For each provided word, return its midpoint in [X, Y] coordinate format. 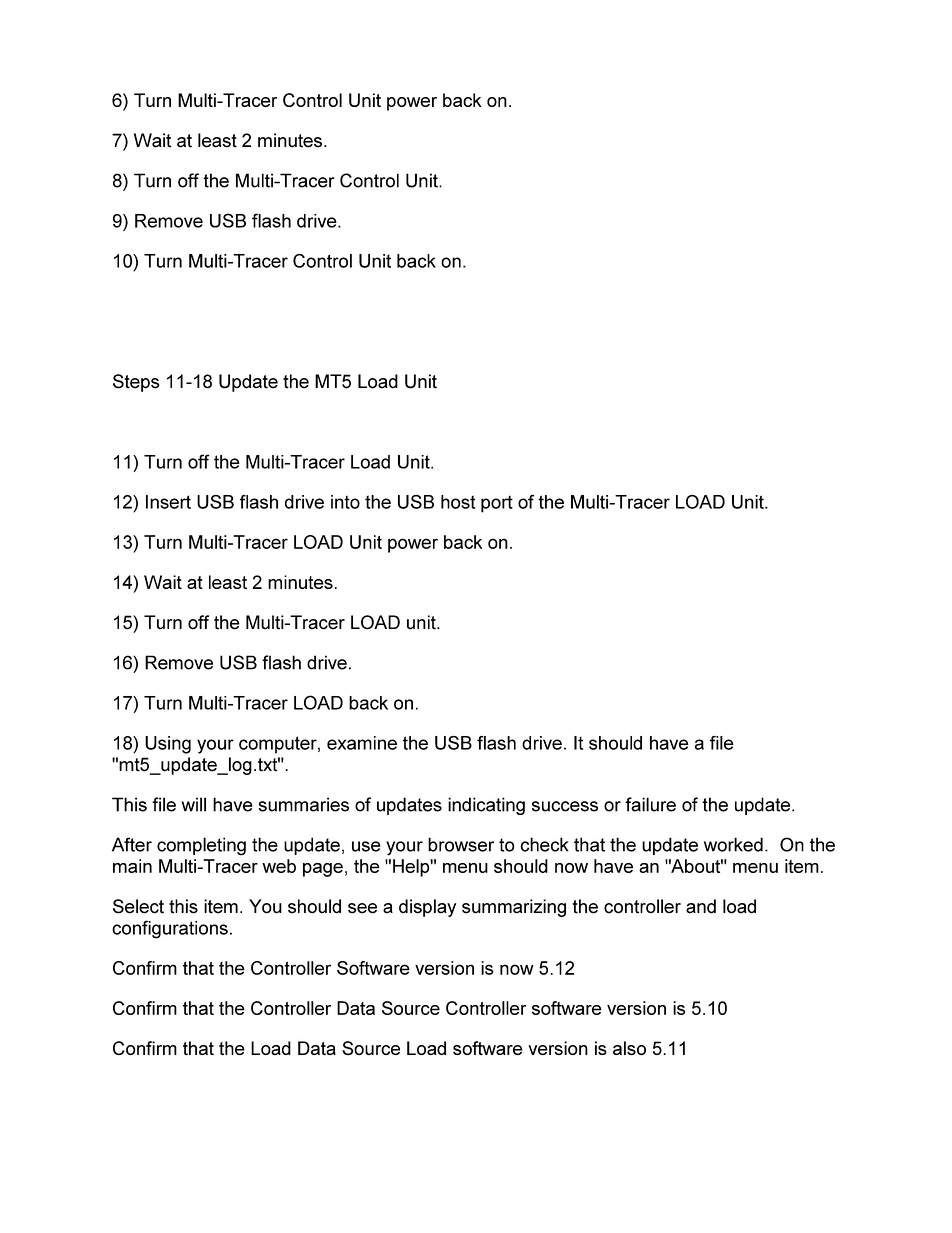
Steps [136, 383]
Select [138, 906]
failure [650, 804]
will [193, 804]
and [701, 906]
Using [168, 745]
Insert [168, 502]
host [458, 502]
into [345, 502]
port [497, 504]
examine [362, 743]
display [427, 908]
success [565, 806]
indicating [486, 806]
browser [461, 844]
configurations [170, 929]
